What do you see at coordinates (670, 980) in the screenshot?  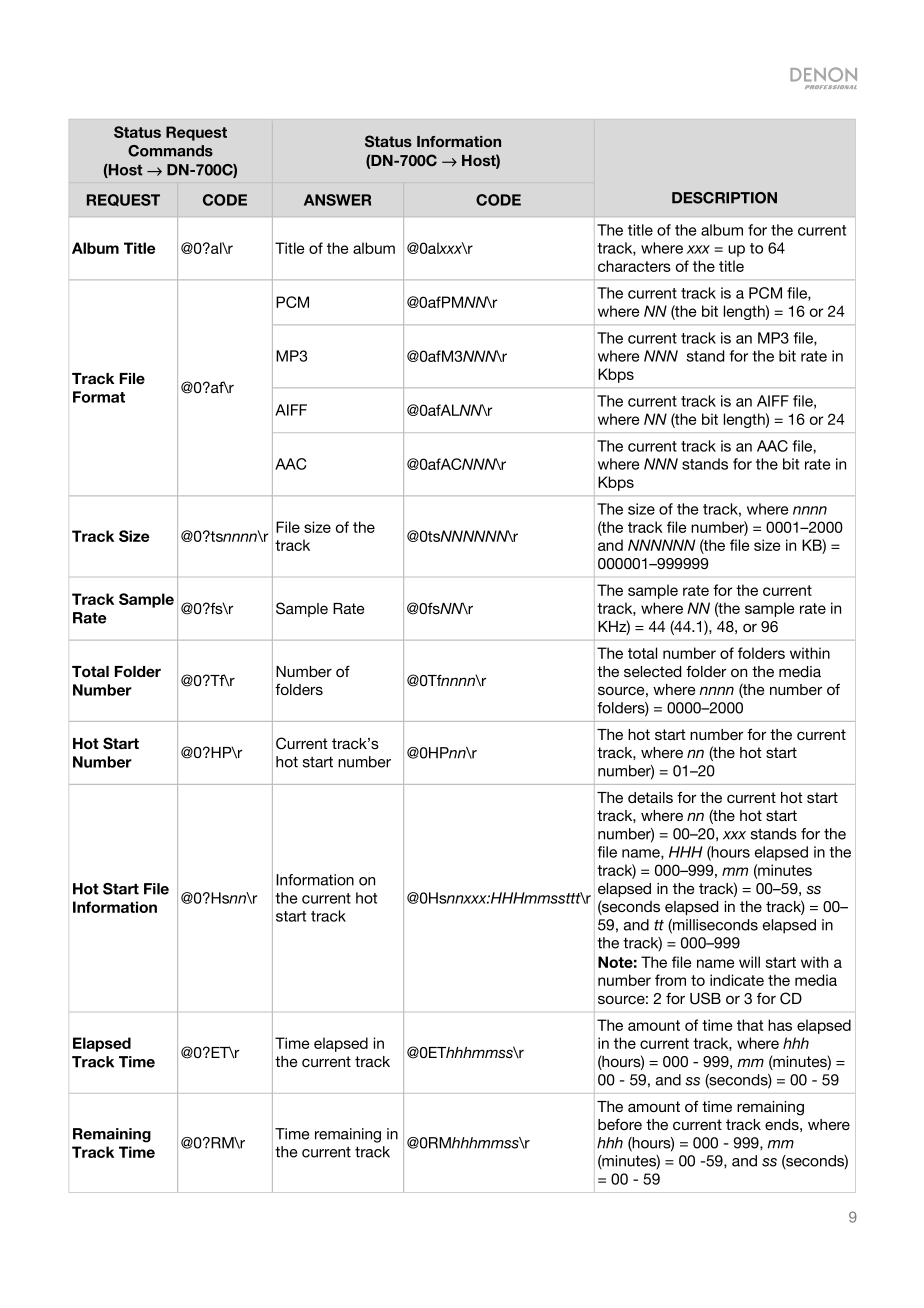 I see `from` at bounding box center [670, 980].
